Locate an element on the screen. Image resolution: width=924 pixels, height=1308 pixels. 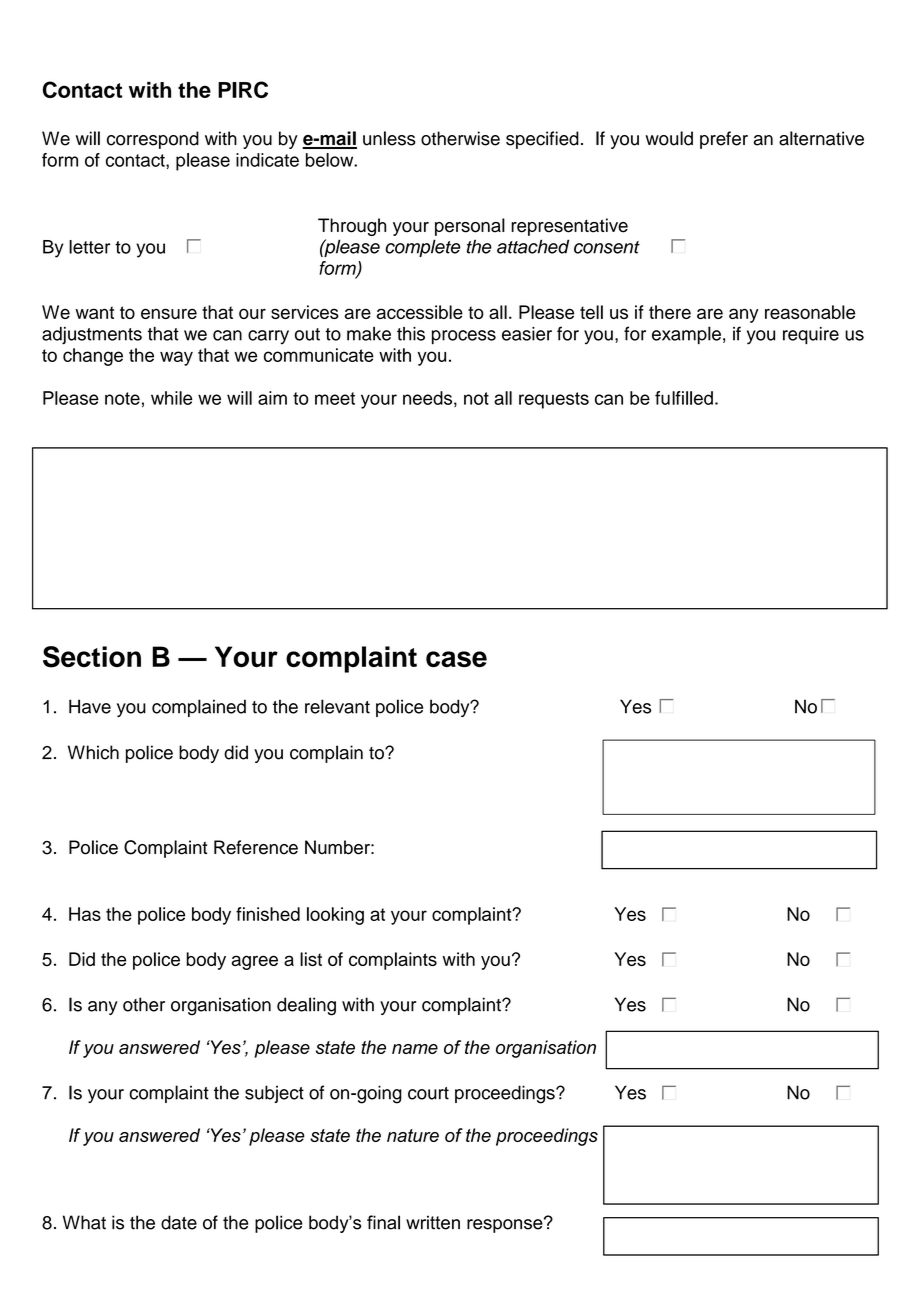
Reference is located at coordinates (256, 847).
